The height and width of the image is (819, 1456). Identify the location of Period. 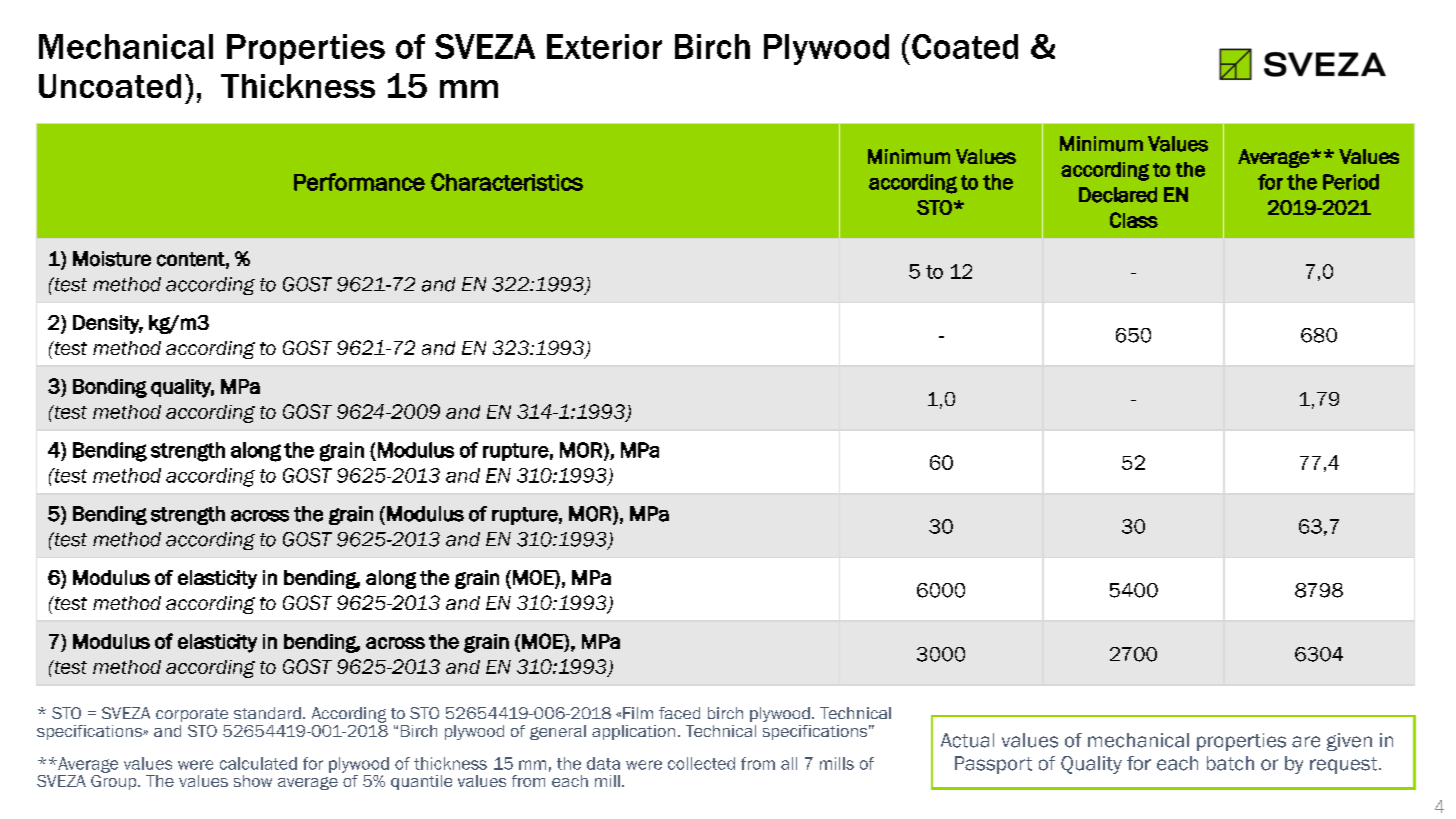
(1351, 182).
